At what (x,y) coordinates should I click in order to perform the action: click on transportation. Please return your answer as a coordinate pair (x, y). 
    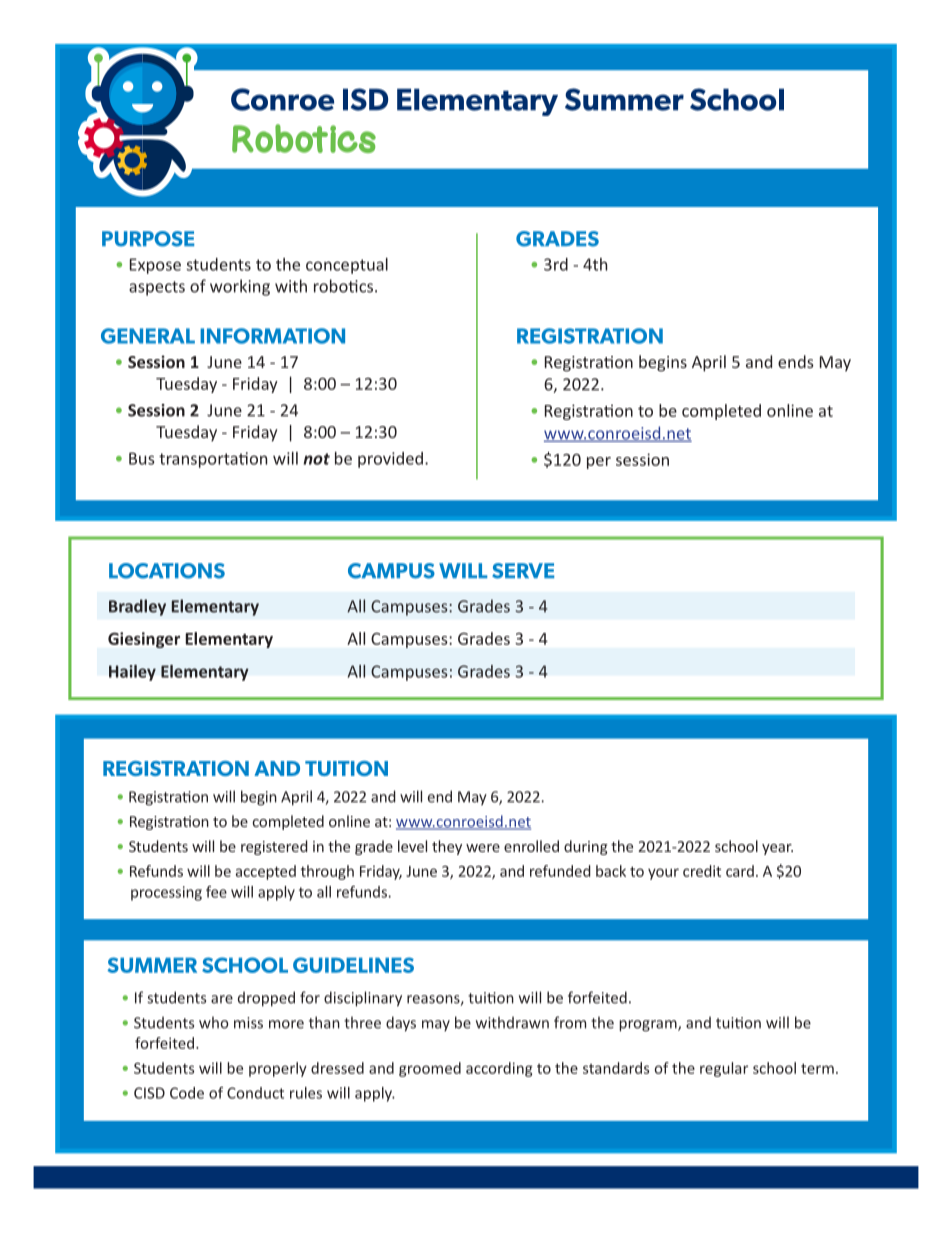
    Looking at the image, I should click on (213, 460).
